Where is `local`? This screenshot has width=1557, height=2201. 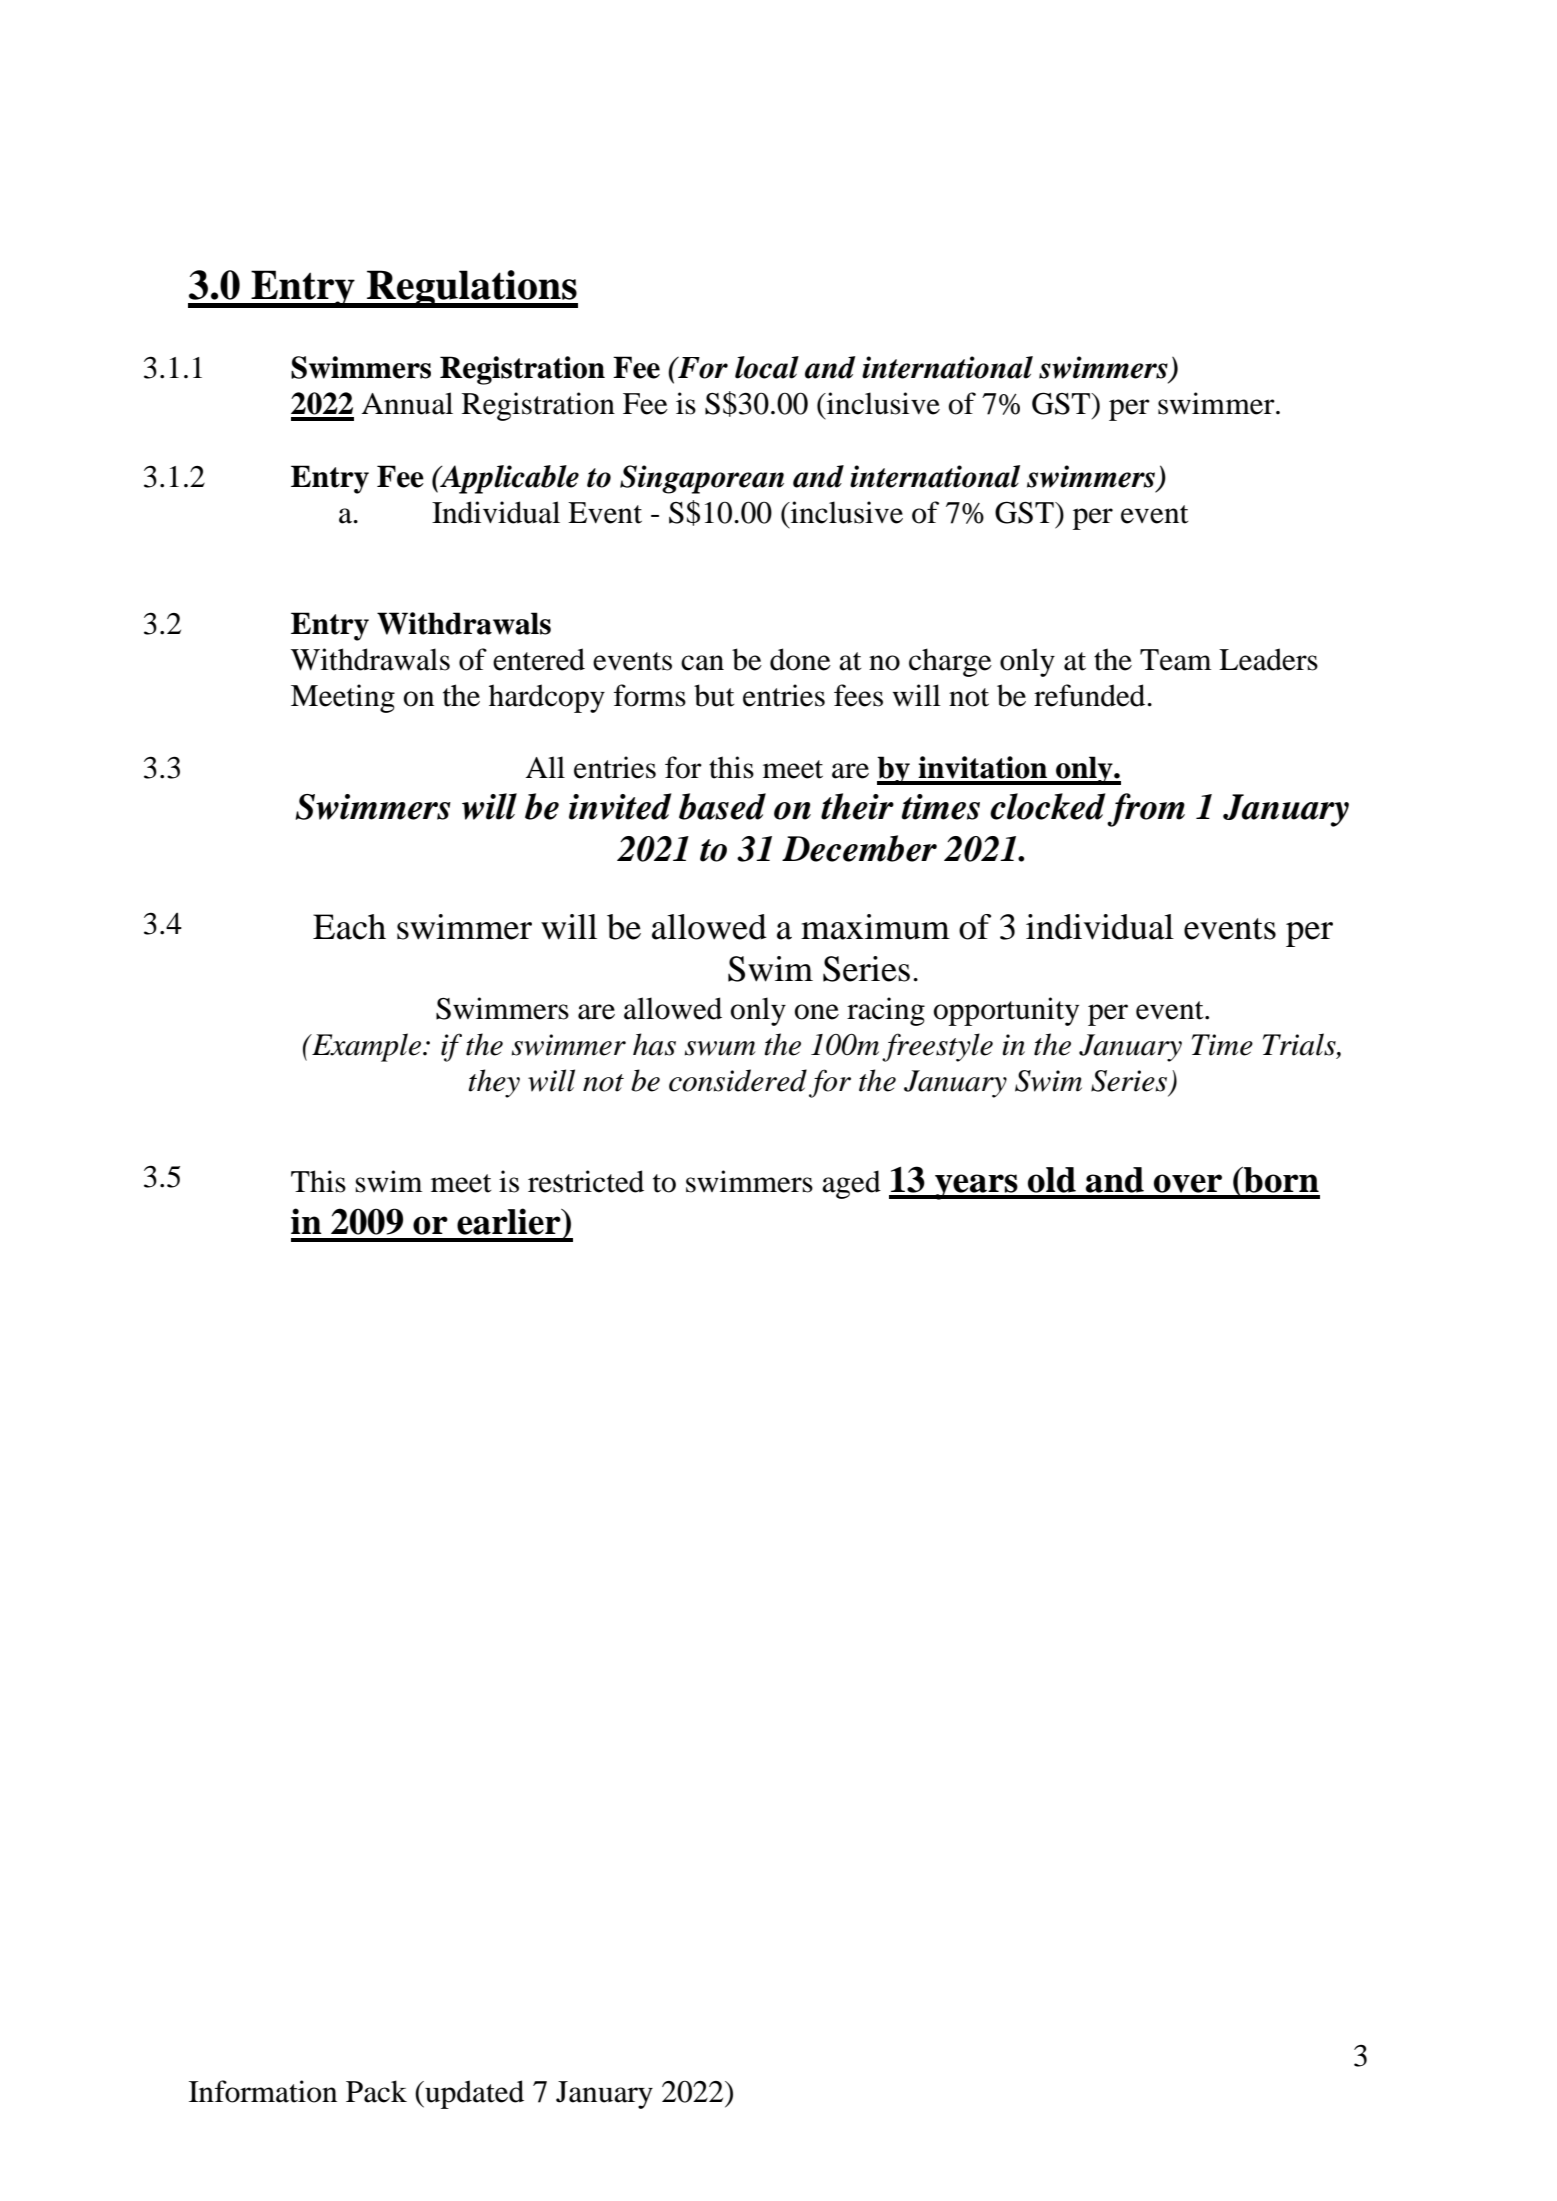
local is located at coordinates (767, 367).
